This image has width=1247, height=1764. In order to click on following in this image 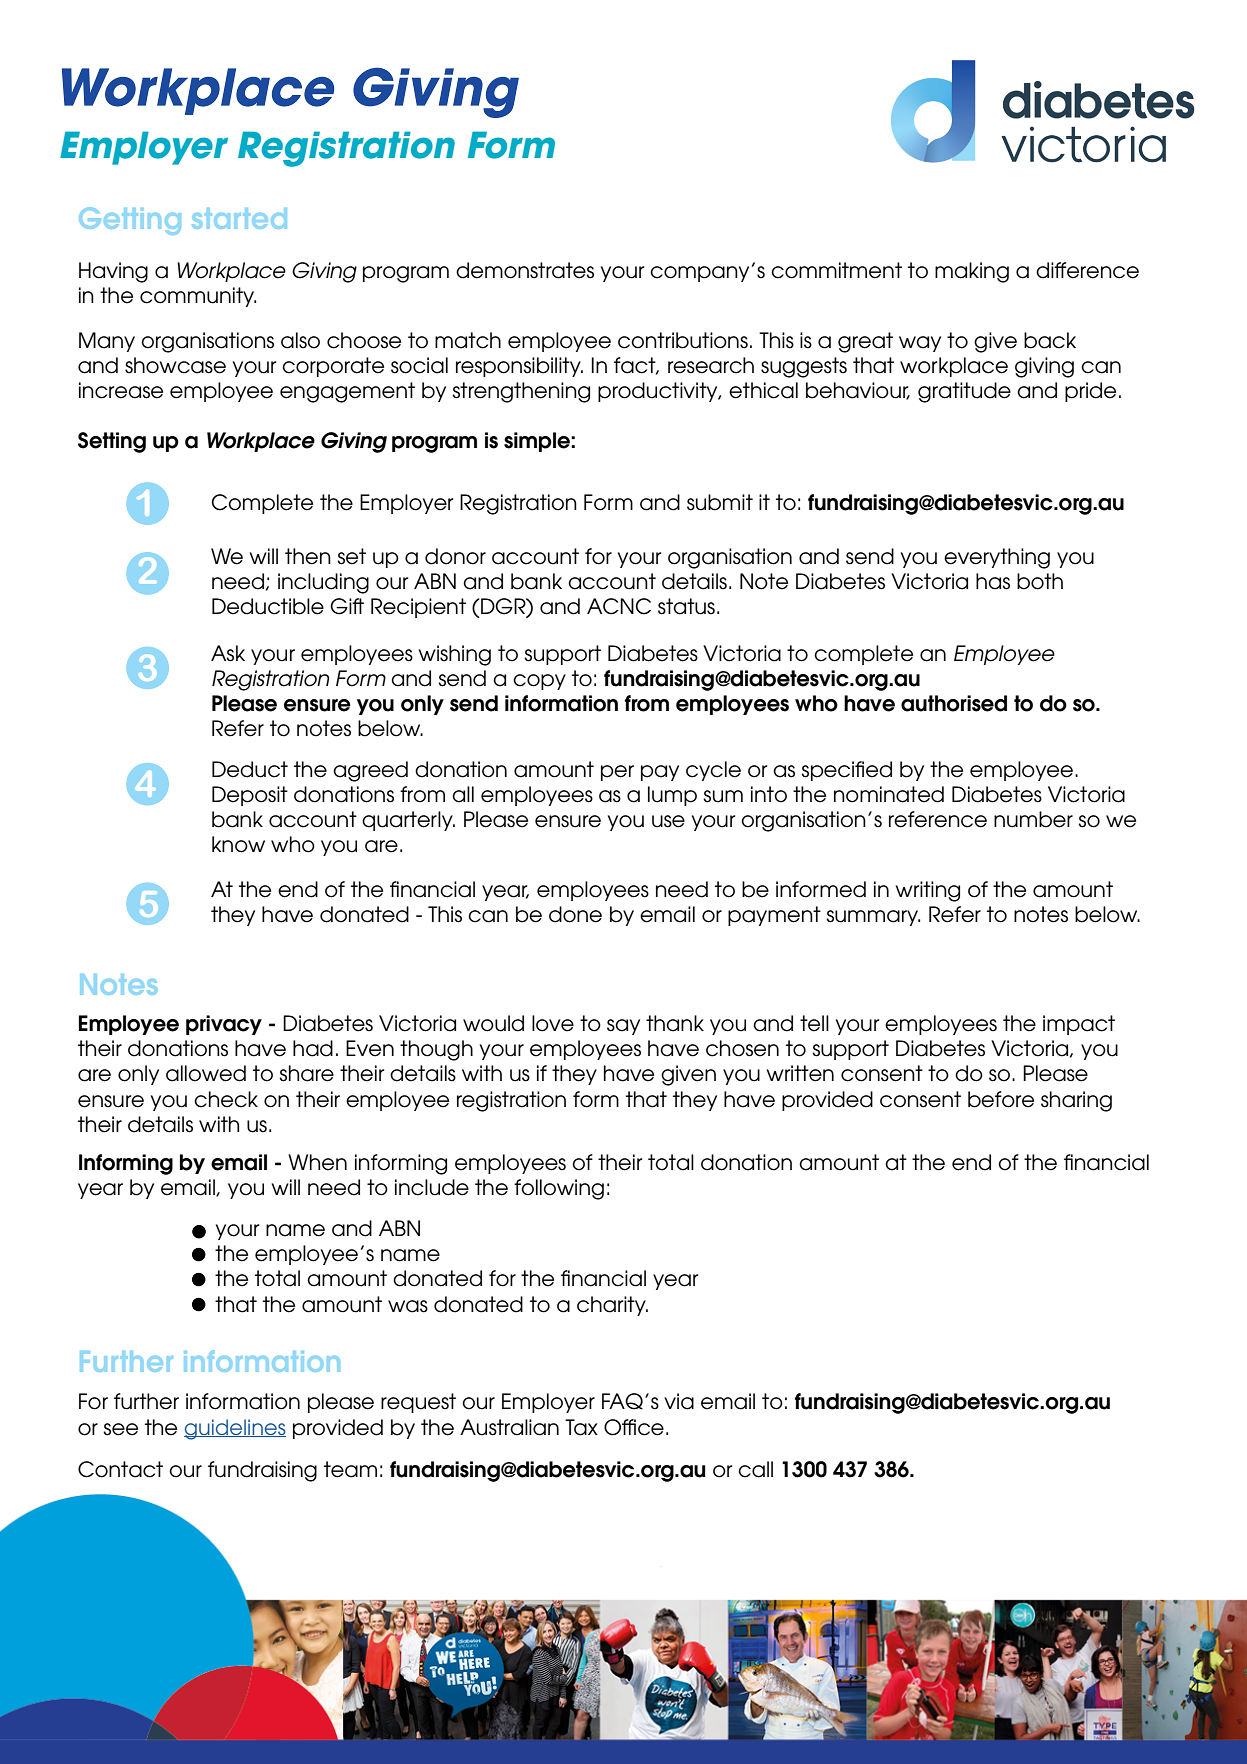, I will do `click(559, 1189)`.
